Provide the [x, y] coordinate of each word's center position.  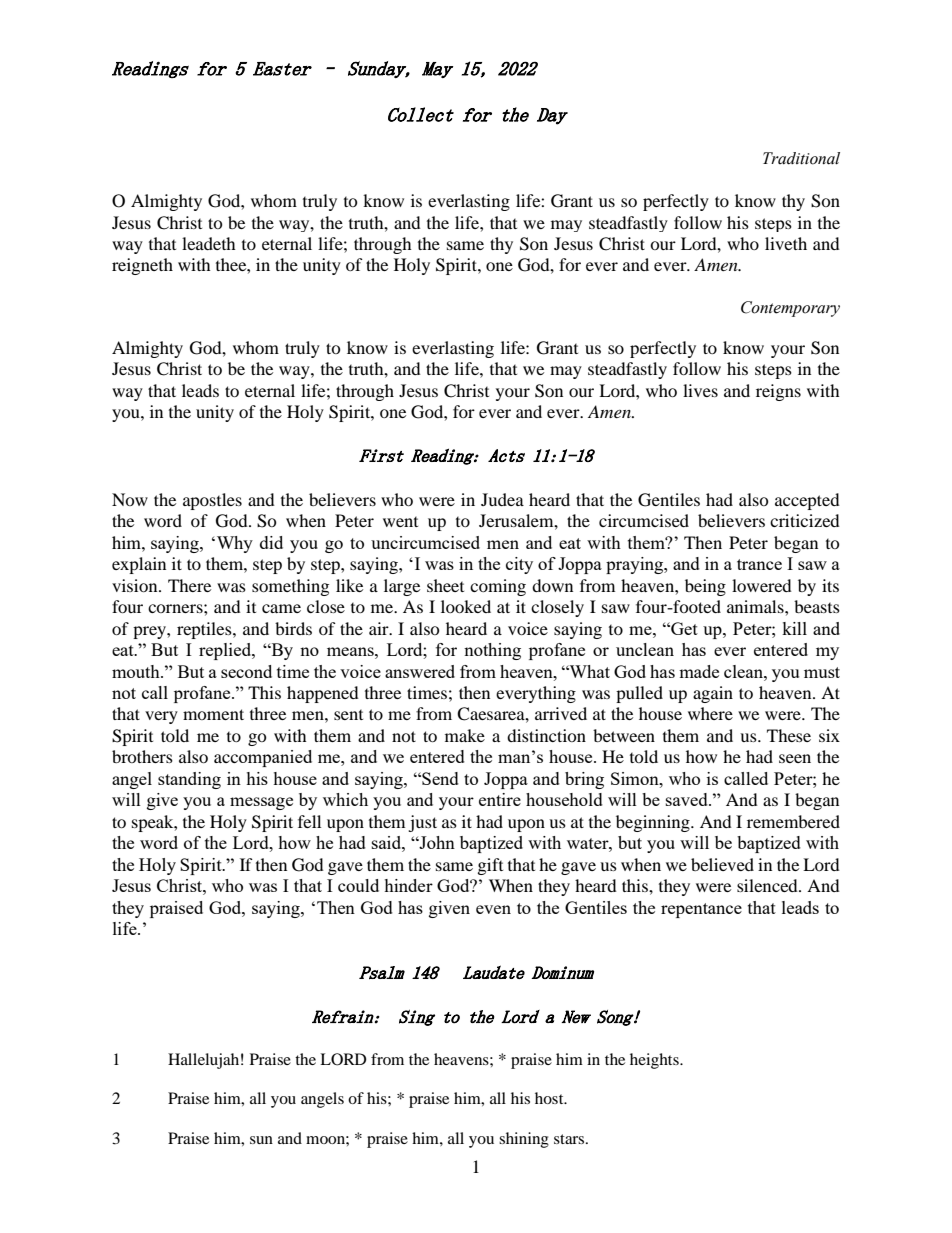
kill [794, 628]
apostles [212, 501]
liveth [786, 243]
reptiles [205, 630]
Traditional [801, 158]
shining [524, 1140]
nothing [492, 651]
